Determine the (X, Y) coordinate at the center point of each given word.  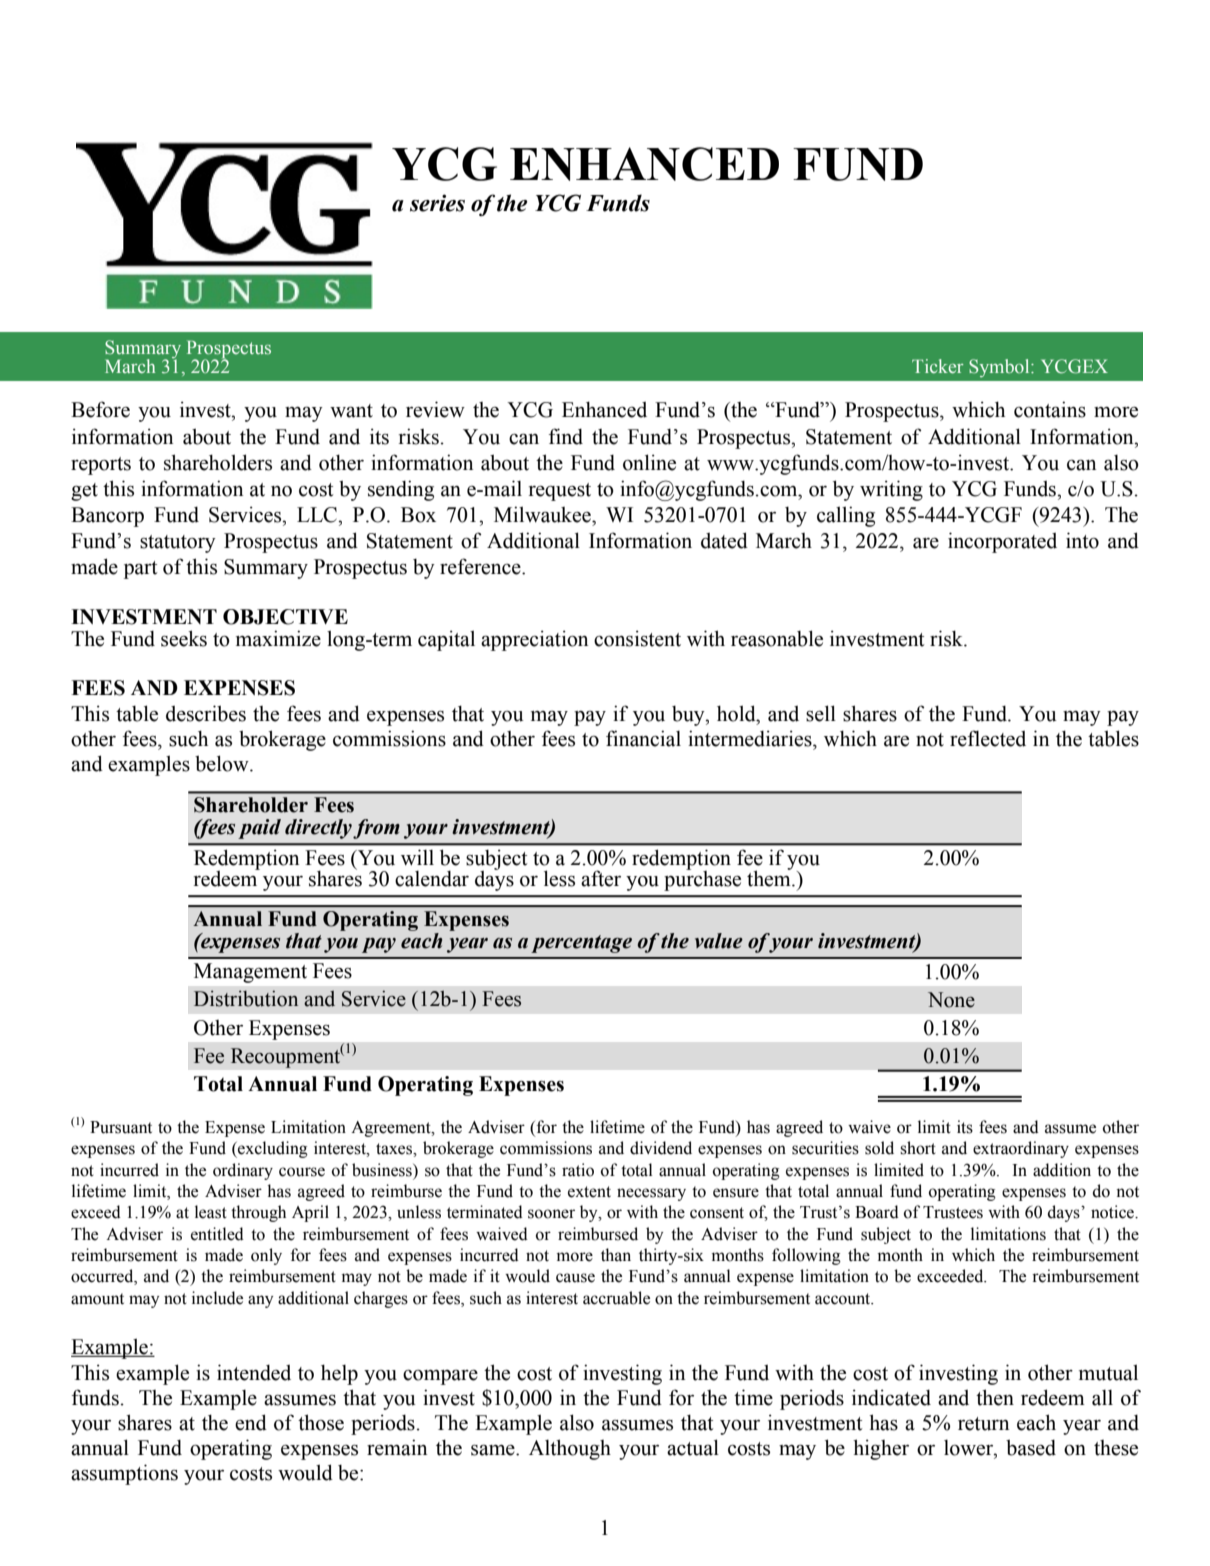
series (437, 203)
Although (570, 1449)
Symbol (1000, 368)
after (601, 878)
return (983, 1424)
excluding (272, 1149)
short (918, 1148)
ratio (578, 1170)
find (566, 436)
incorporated (1002, 542)
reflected (988, 738)
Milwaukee (543, 514)
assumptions (124, 1474)
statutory (178, 544)
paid (259, 829)
